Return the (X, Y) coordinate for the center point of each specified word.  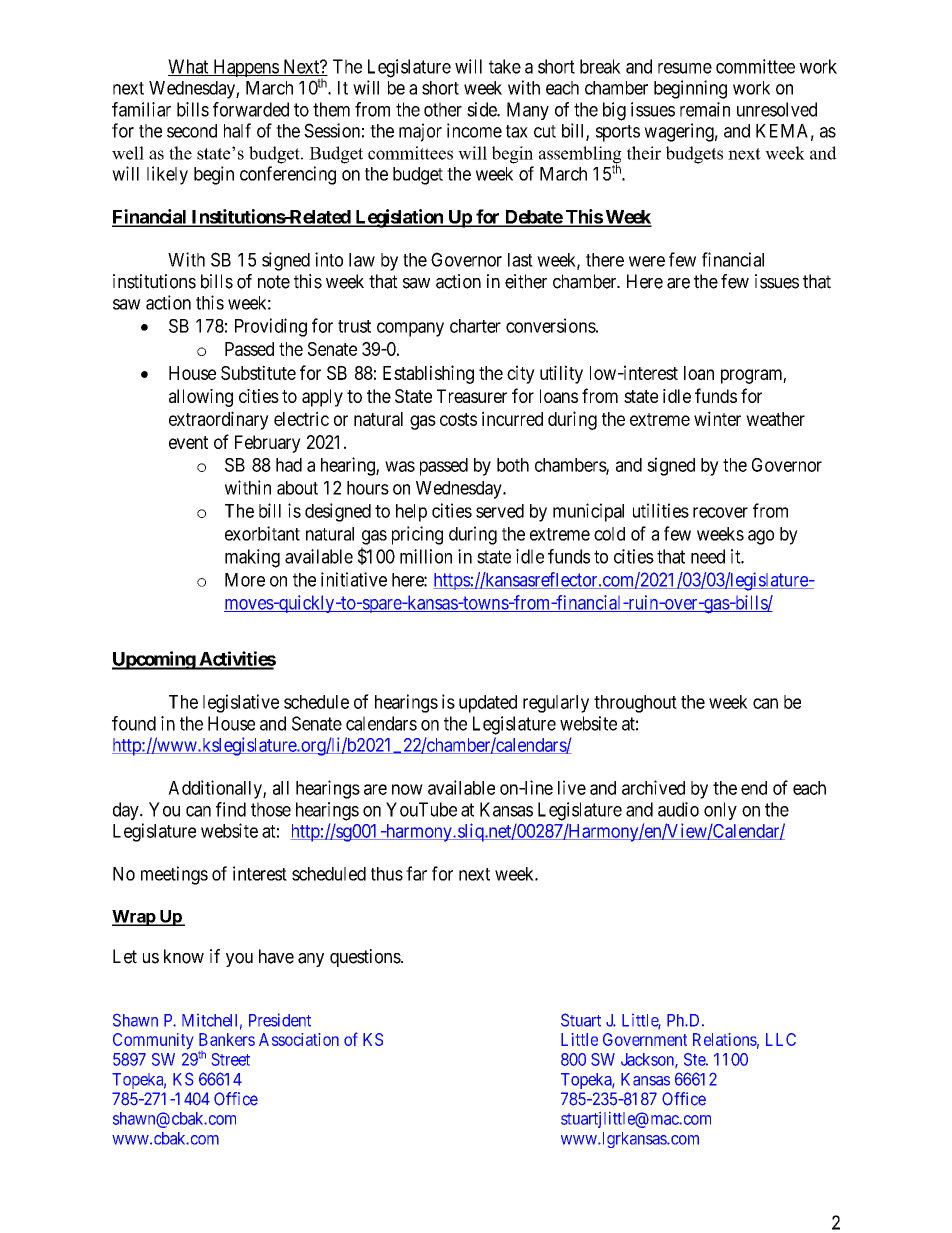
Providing (271, 327)
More (245, 580)
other (443, 109)
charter (475, 326)
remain (705, 109)
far (416, 873)
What (189, 67)
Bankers (227, 1039)
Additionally (216, 789)
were (647, 261)
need (708, 556)
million (426, 556)
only (720, 811)
